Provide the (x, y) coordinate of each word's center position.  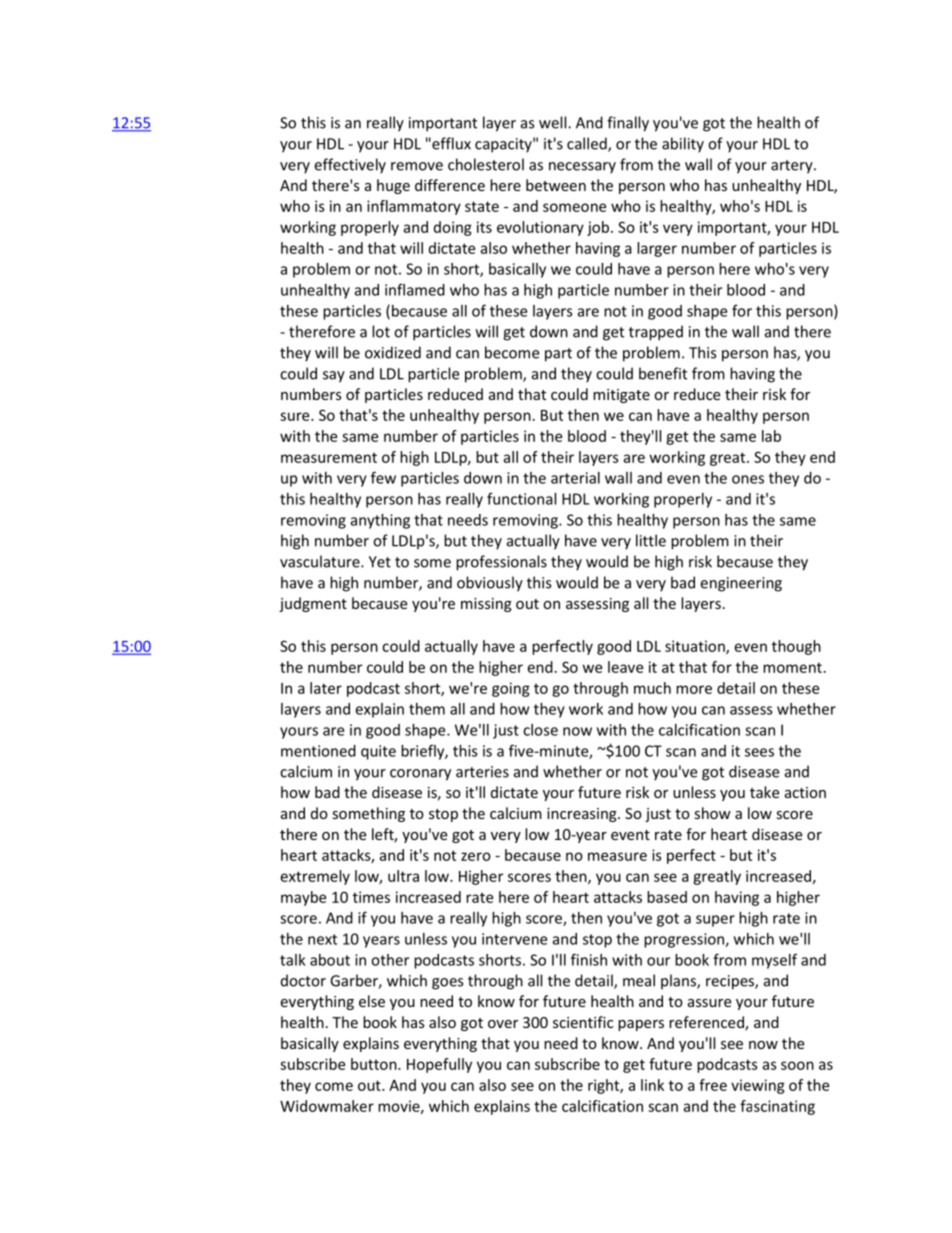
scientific (583, 1022)
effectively (350, 166)
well (554, 122)
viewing (758, 1086)
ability (683, 145)
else (372, 1001)
